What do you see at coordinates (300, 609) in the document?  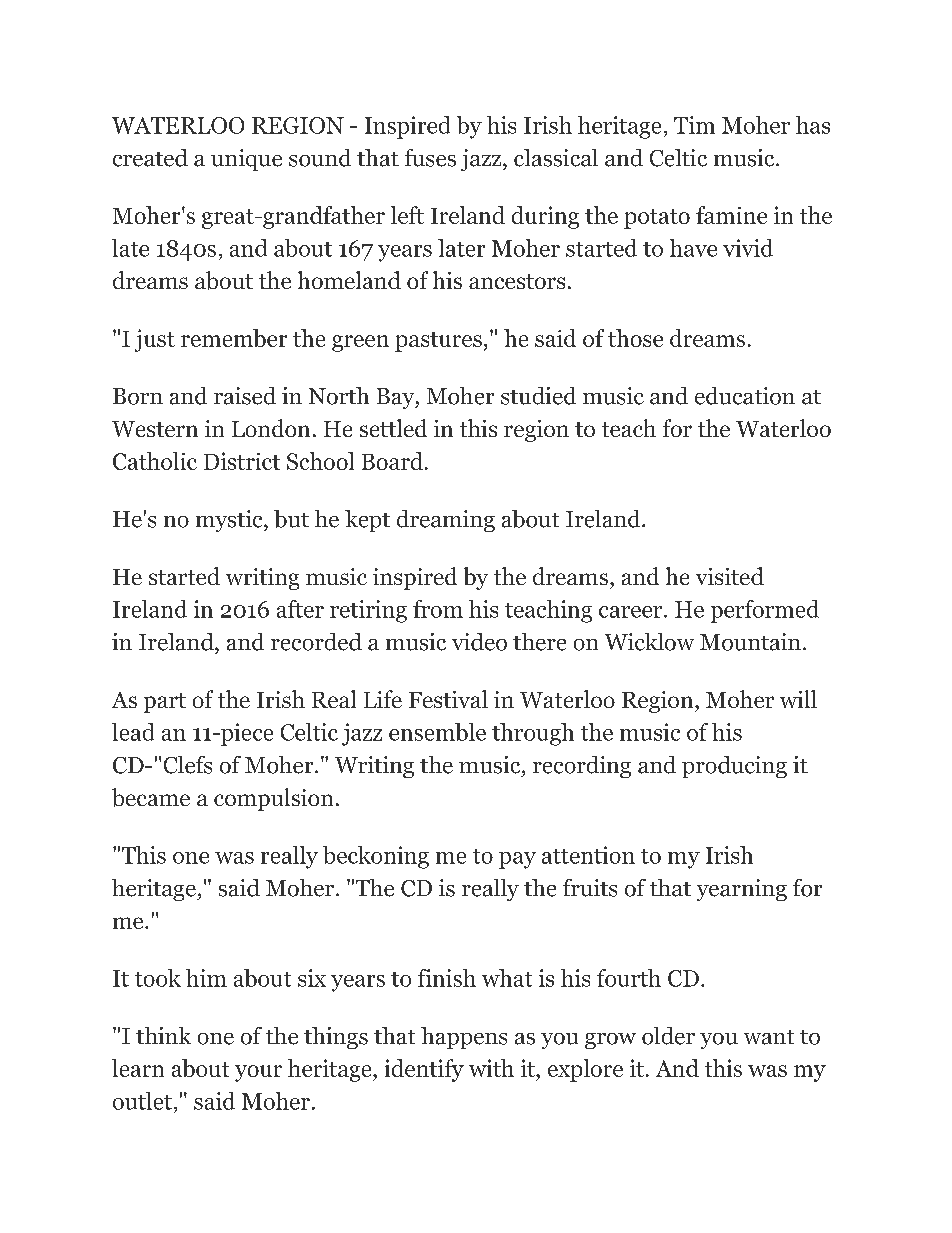 I see `after` at bounding box center [300, 609].
